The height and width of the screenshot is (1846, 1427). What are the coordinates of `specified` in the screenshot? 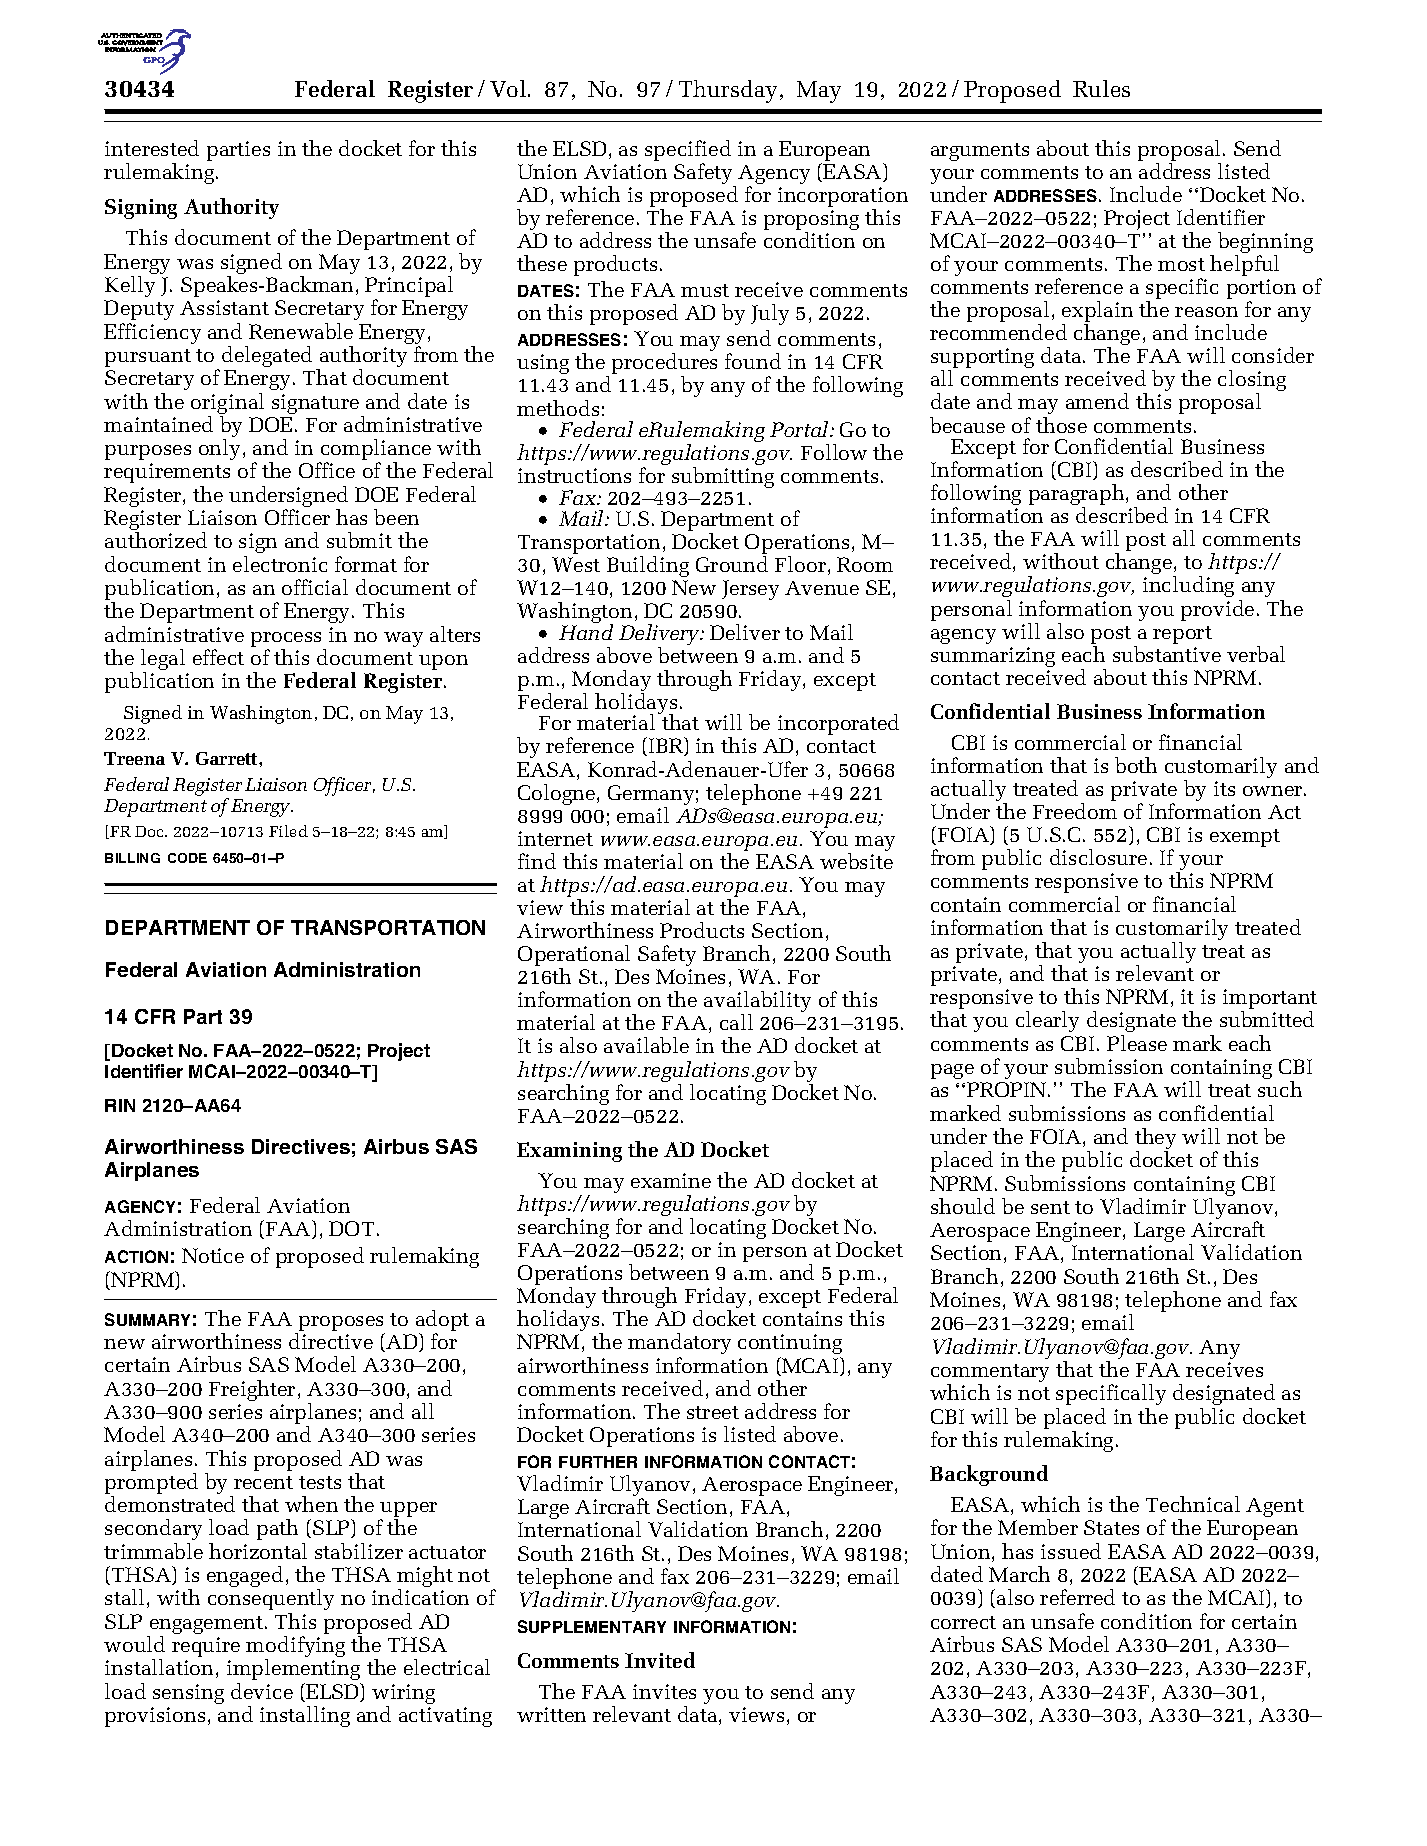 It's located at (688, 152).
